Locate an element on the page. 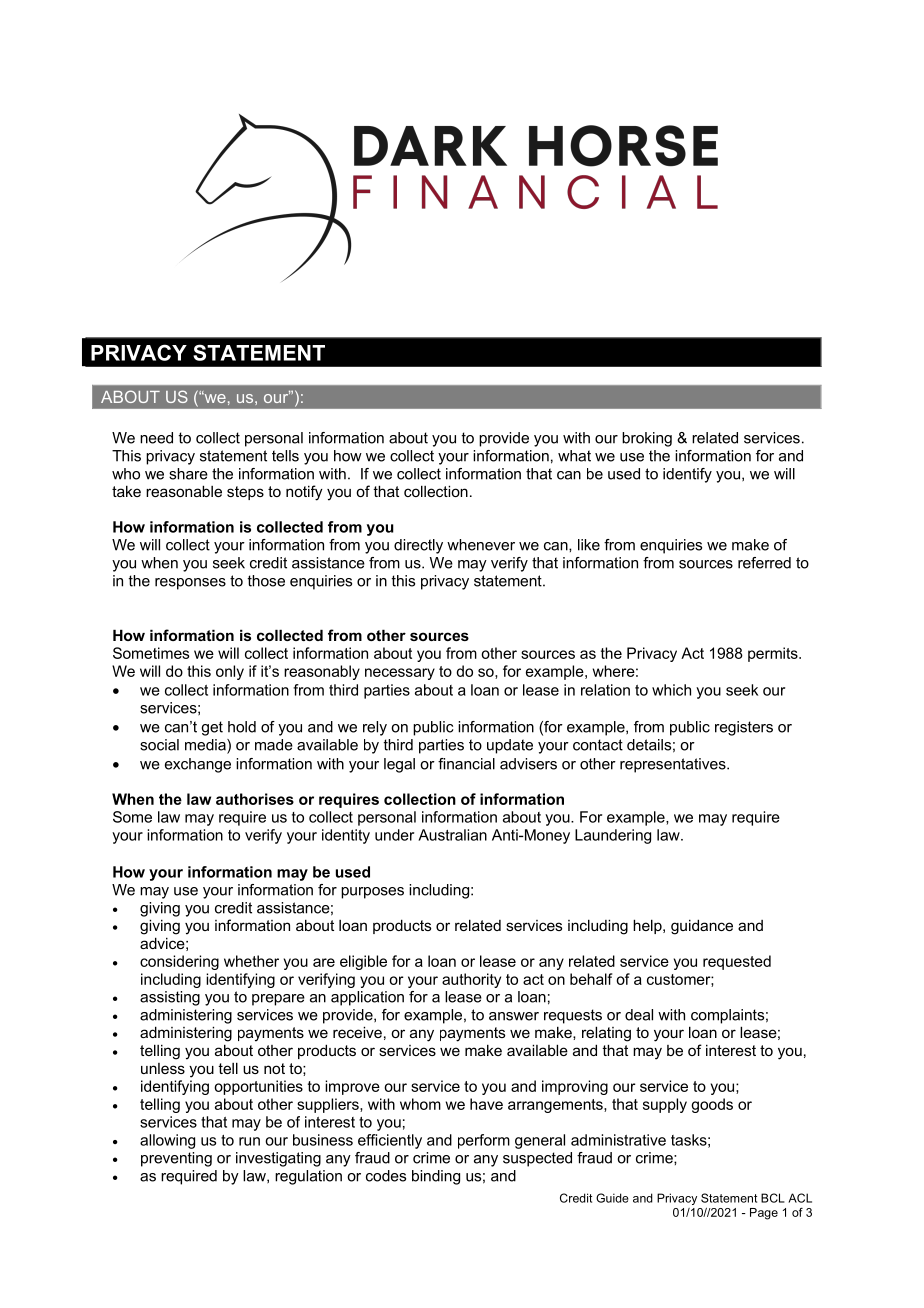 The width and height of the page is (924, 1308). registers is located at coordinates (744, 728).
